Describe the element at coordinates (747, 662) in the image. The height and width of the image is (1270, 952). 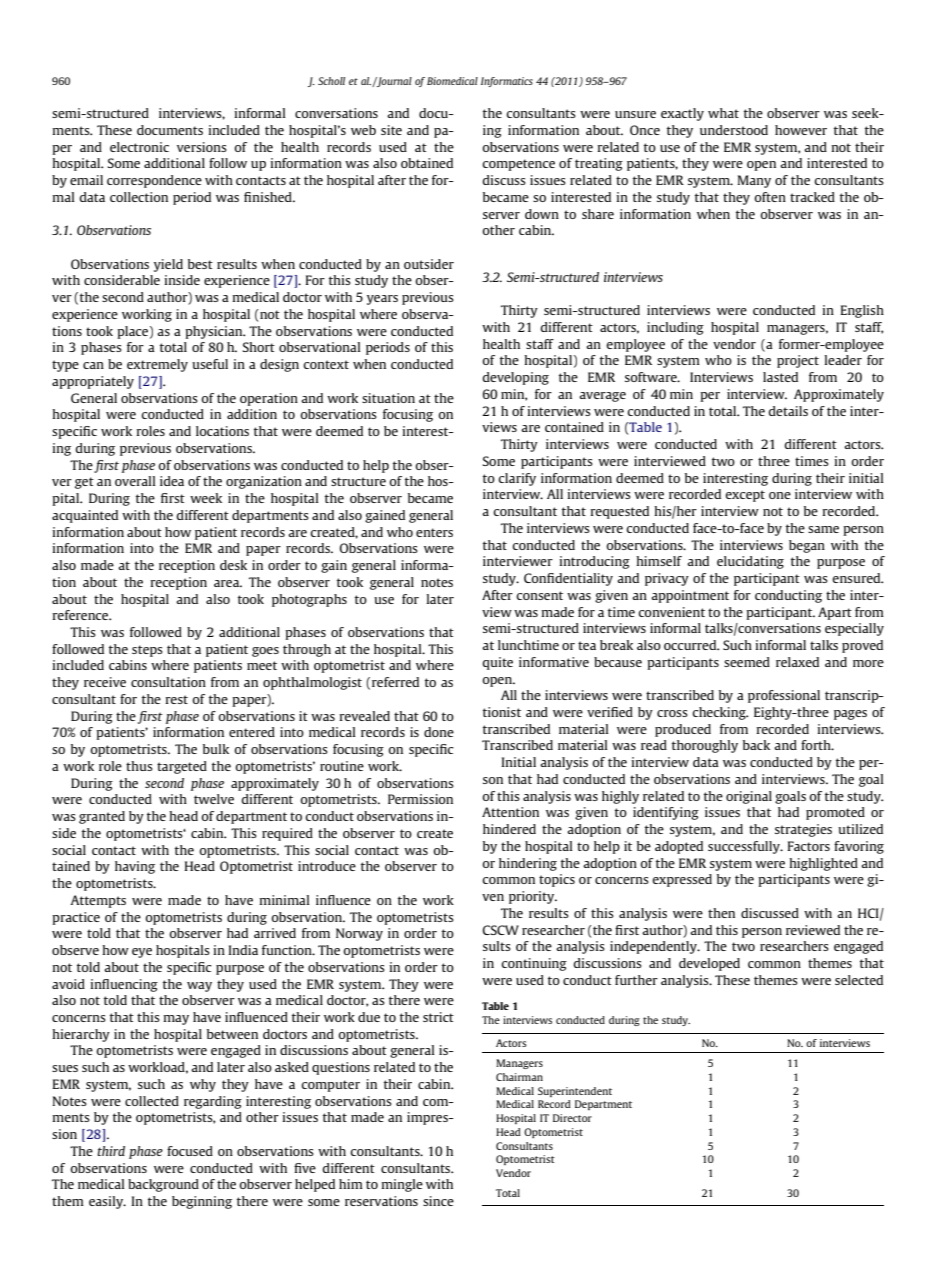
I see `seemed` at that location.
